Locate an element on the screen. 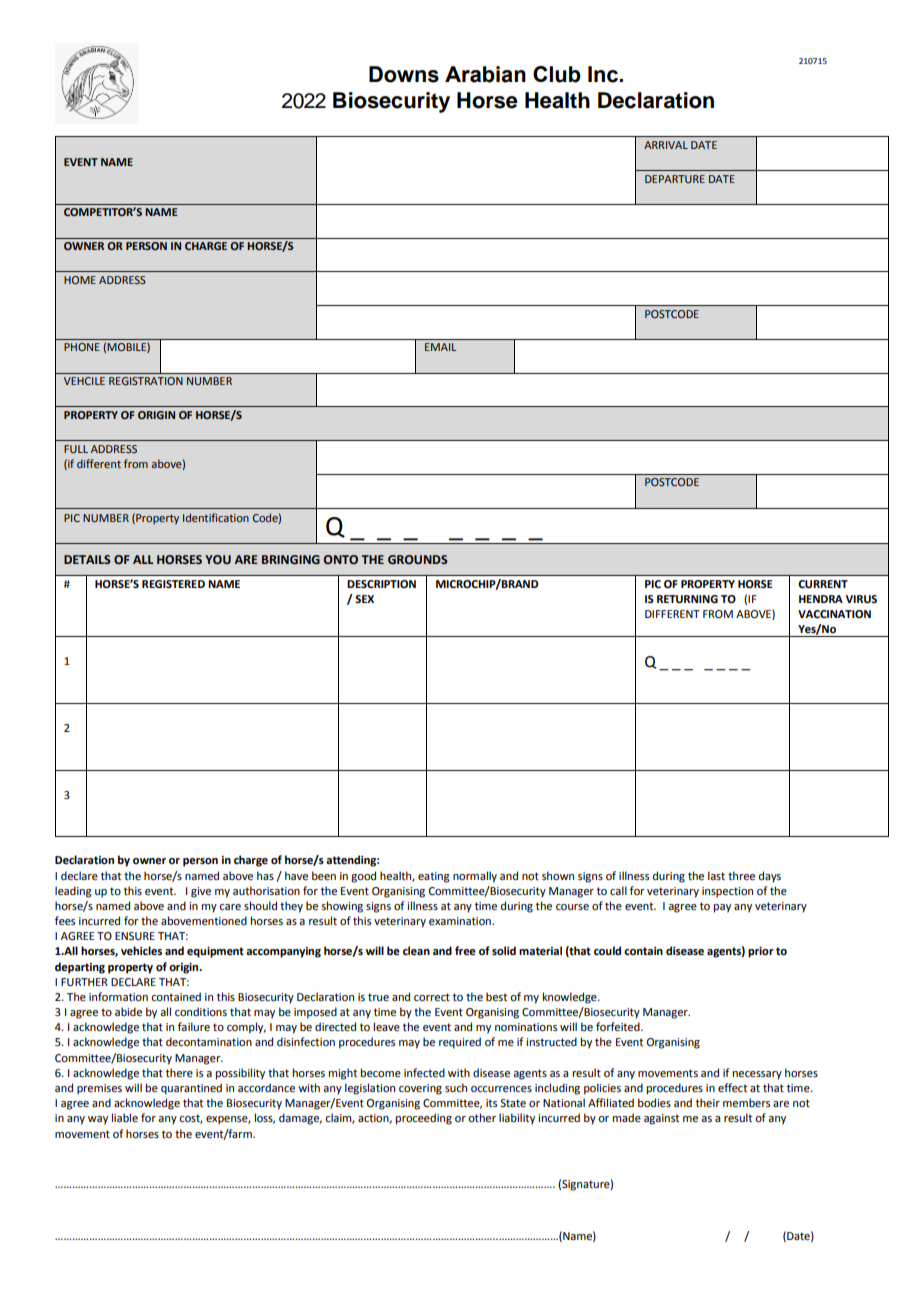 Image resolution: width=924 pixels, height=1308 pixels. Arabian is located at coordinates (485, 74).
